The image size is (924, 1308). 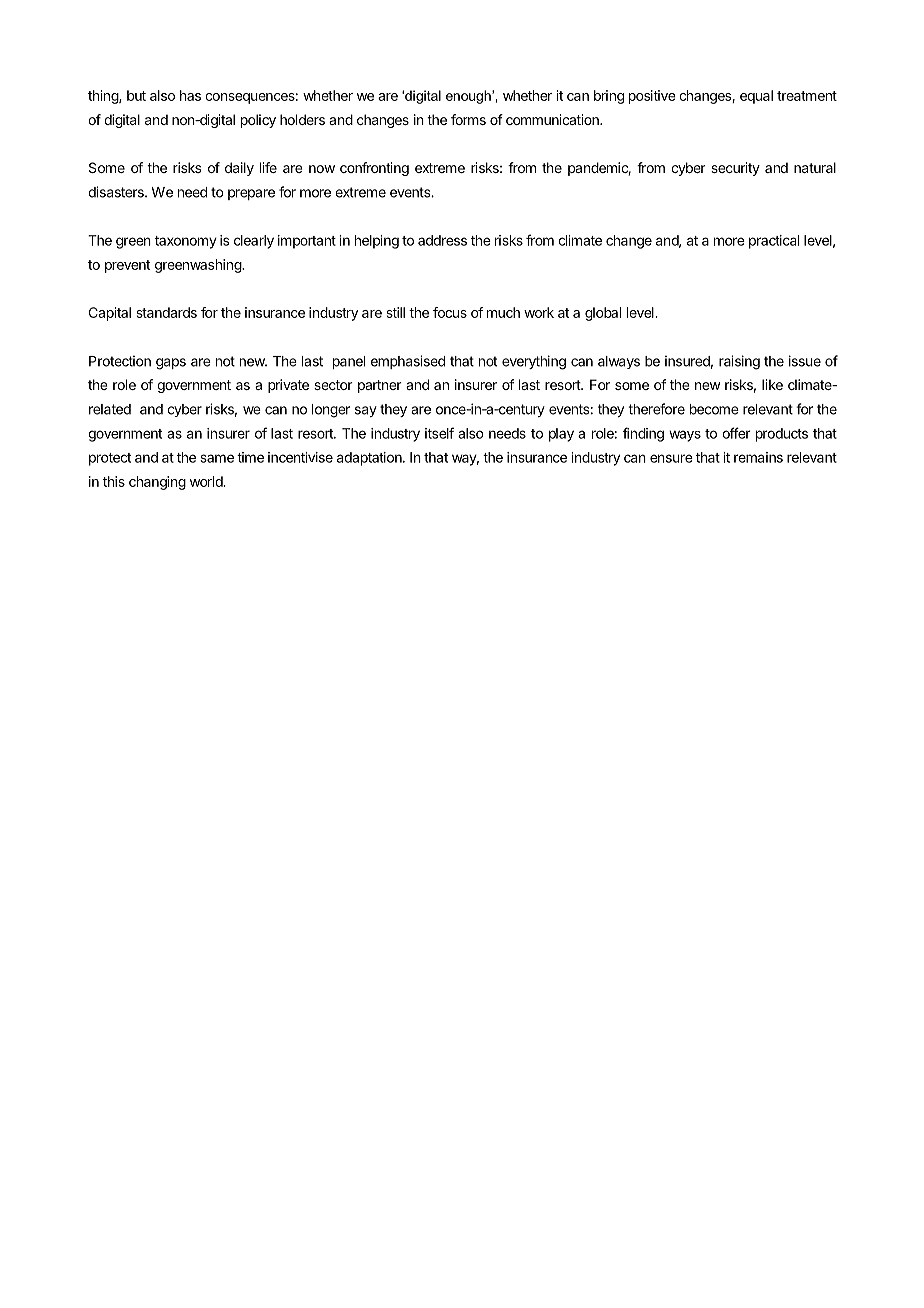 What do you see at coordinates (166, 312) in the screenshot?
I see `standards` at bounding box center [166, 312].
